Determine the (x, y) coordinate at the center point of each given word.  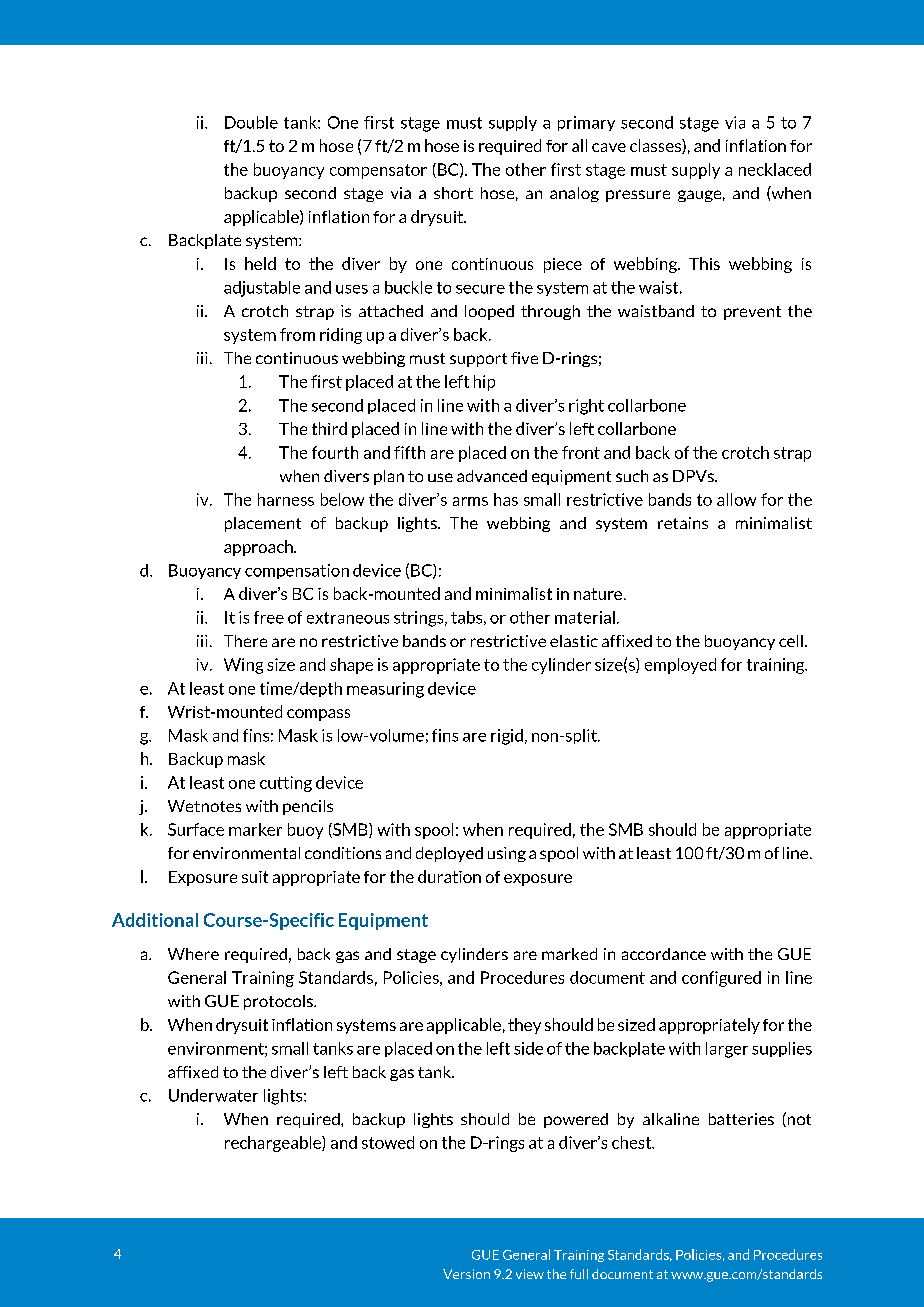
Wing (243, 666)
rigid (507, 737)
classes (656, 146)
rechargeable (274, 1144)
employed (680, 666)
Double (251, 122)
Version (466, 1274)
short (453, 193)
